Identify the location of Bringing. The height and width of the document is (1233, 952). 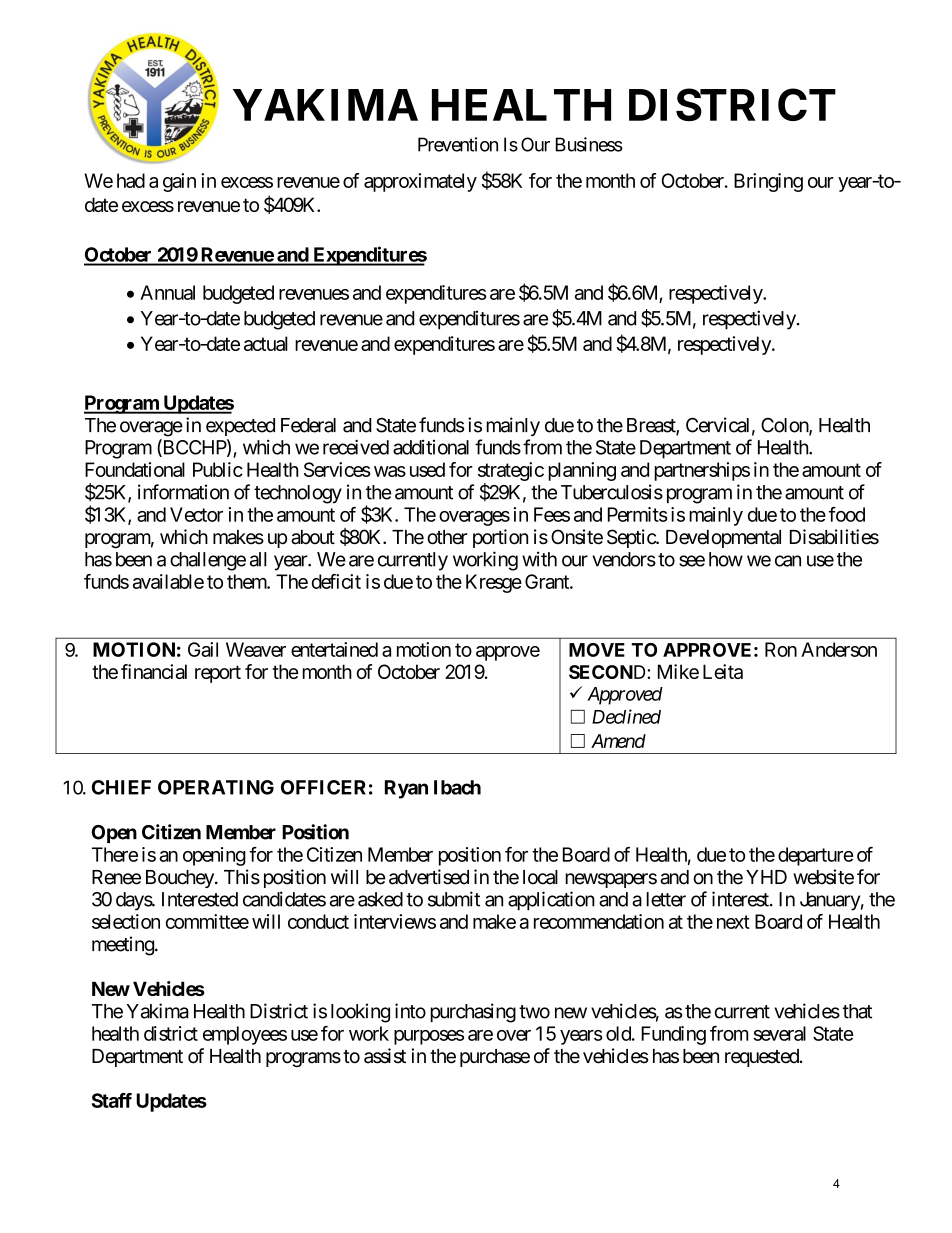
(768, 182).
